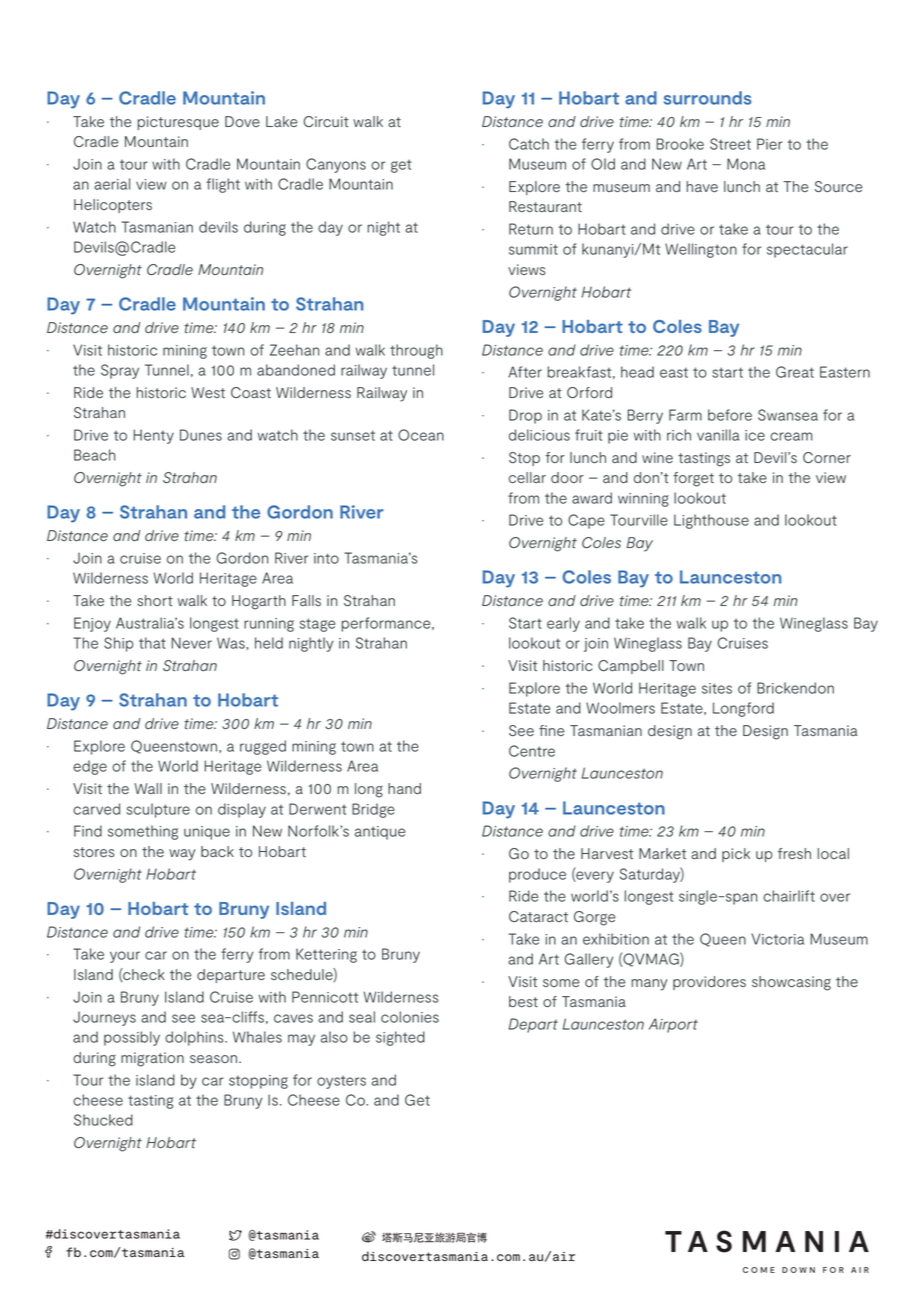  I want to click on picturesque, so click(178, 123).
